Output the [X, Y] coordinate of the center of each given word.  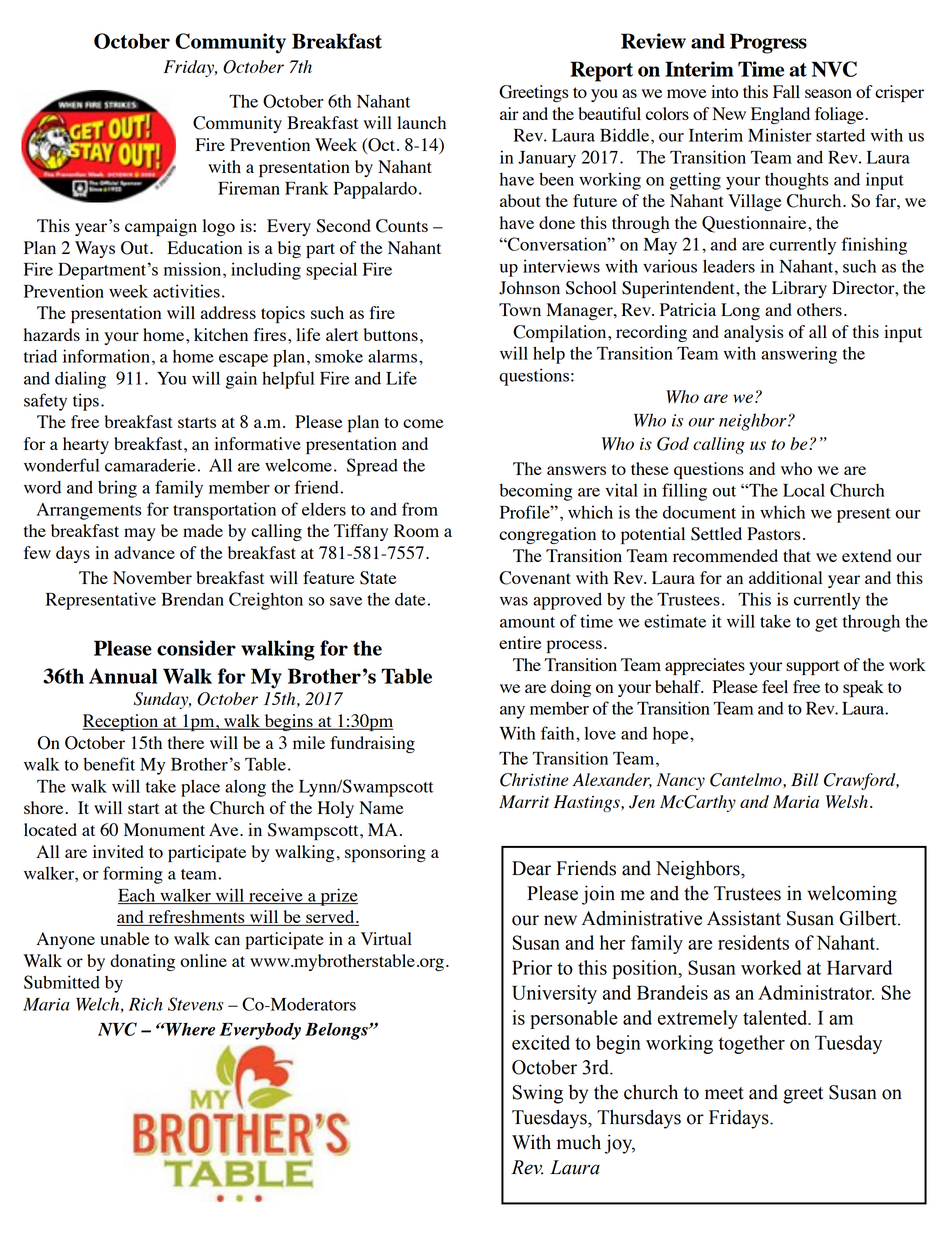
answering [799, 355]
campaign [161, 227]
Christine [534, 780]
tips [86, 402]
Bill [805, 779]
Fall [786, 91]
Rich [146, 1004]
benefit [109, 764]
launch [421, 122]
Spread [372, 467]
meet [724, 1093]
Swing [538, 1094]
